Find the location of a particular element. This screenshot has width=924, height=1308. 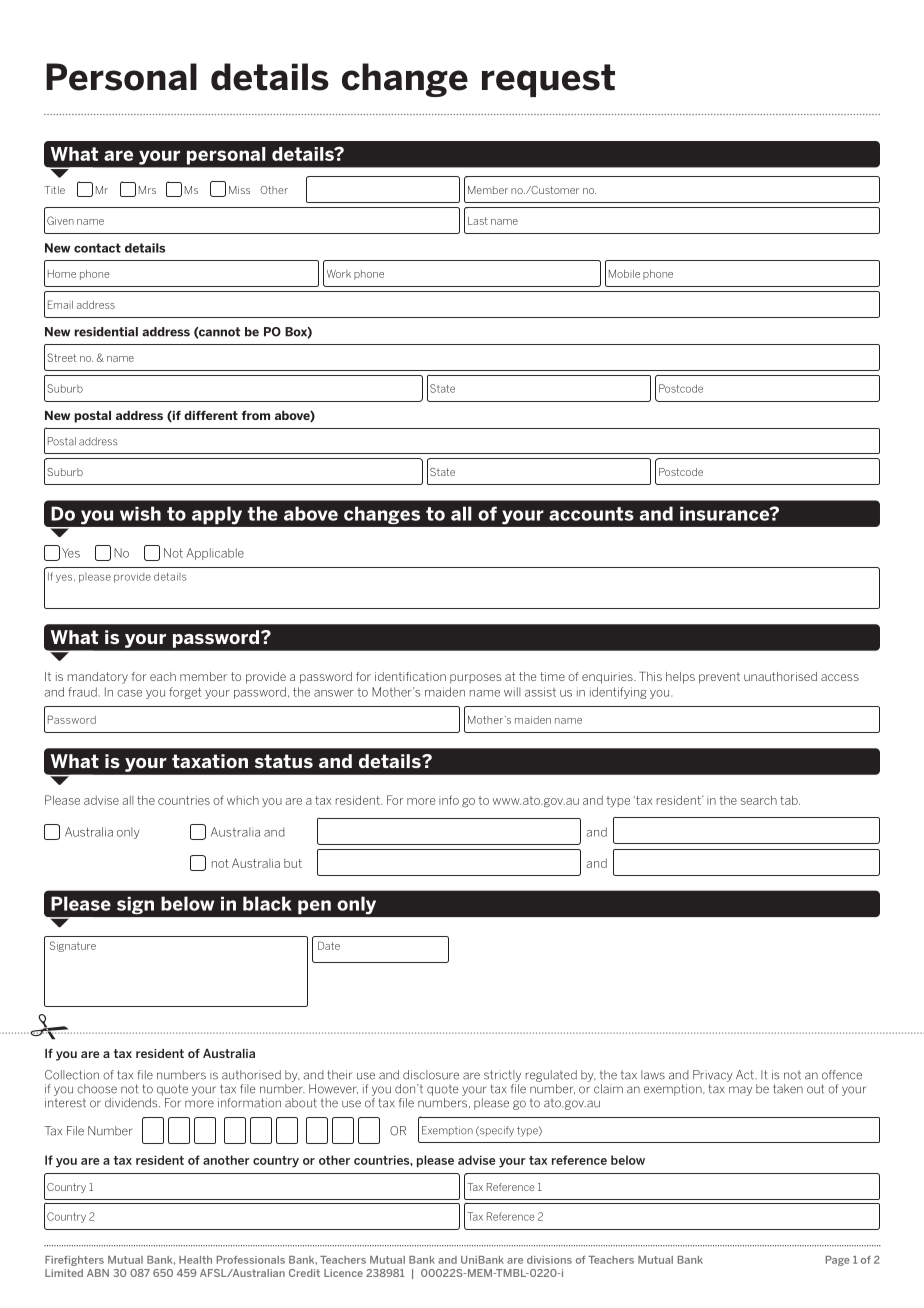

taxation is located at coordinates (210, 761).
